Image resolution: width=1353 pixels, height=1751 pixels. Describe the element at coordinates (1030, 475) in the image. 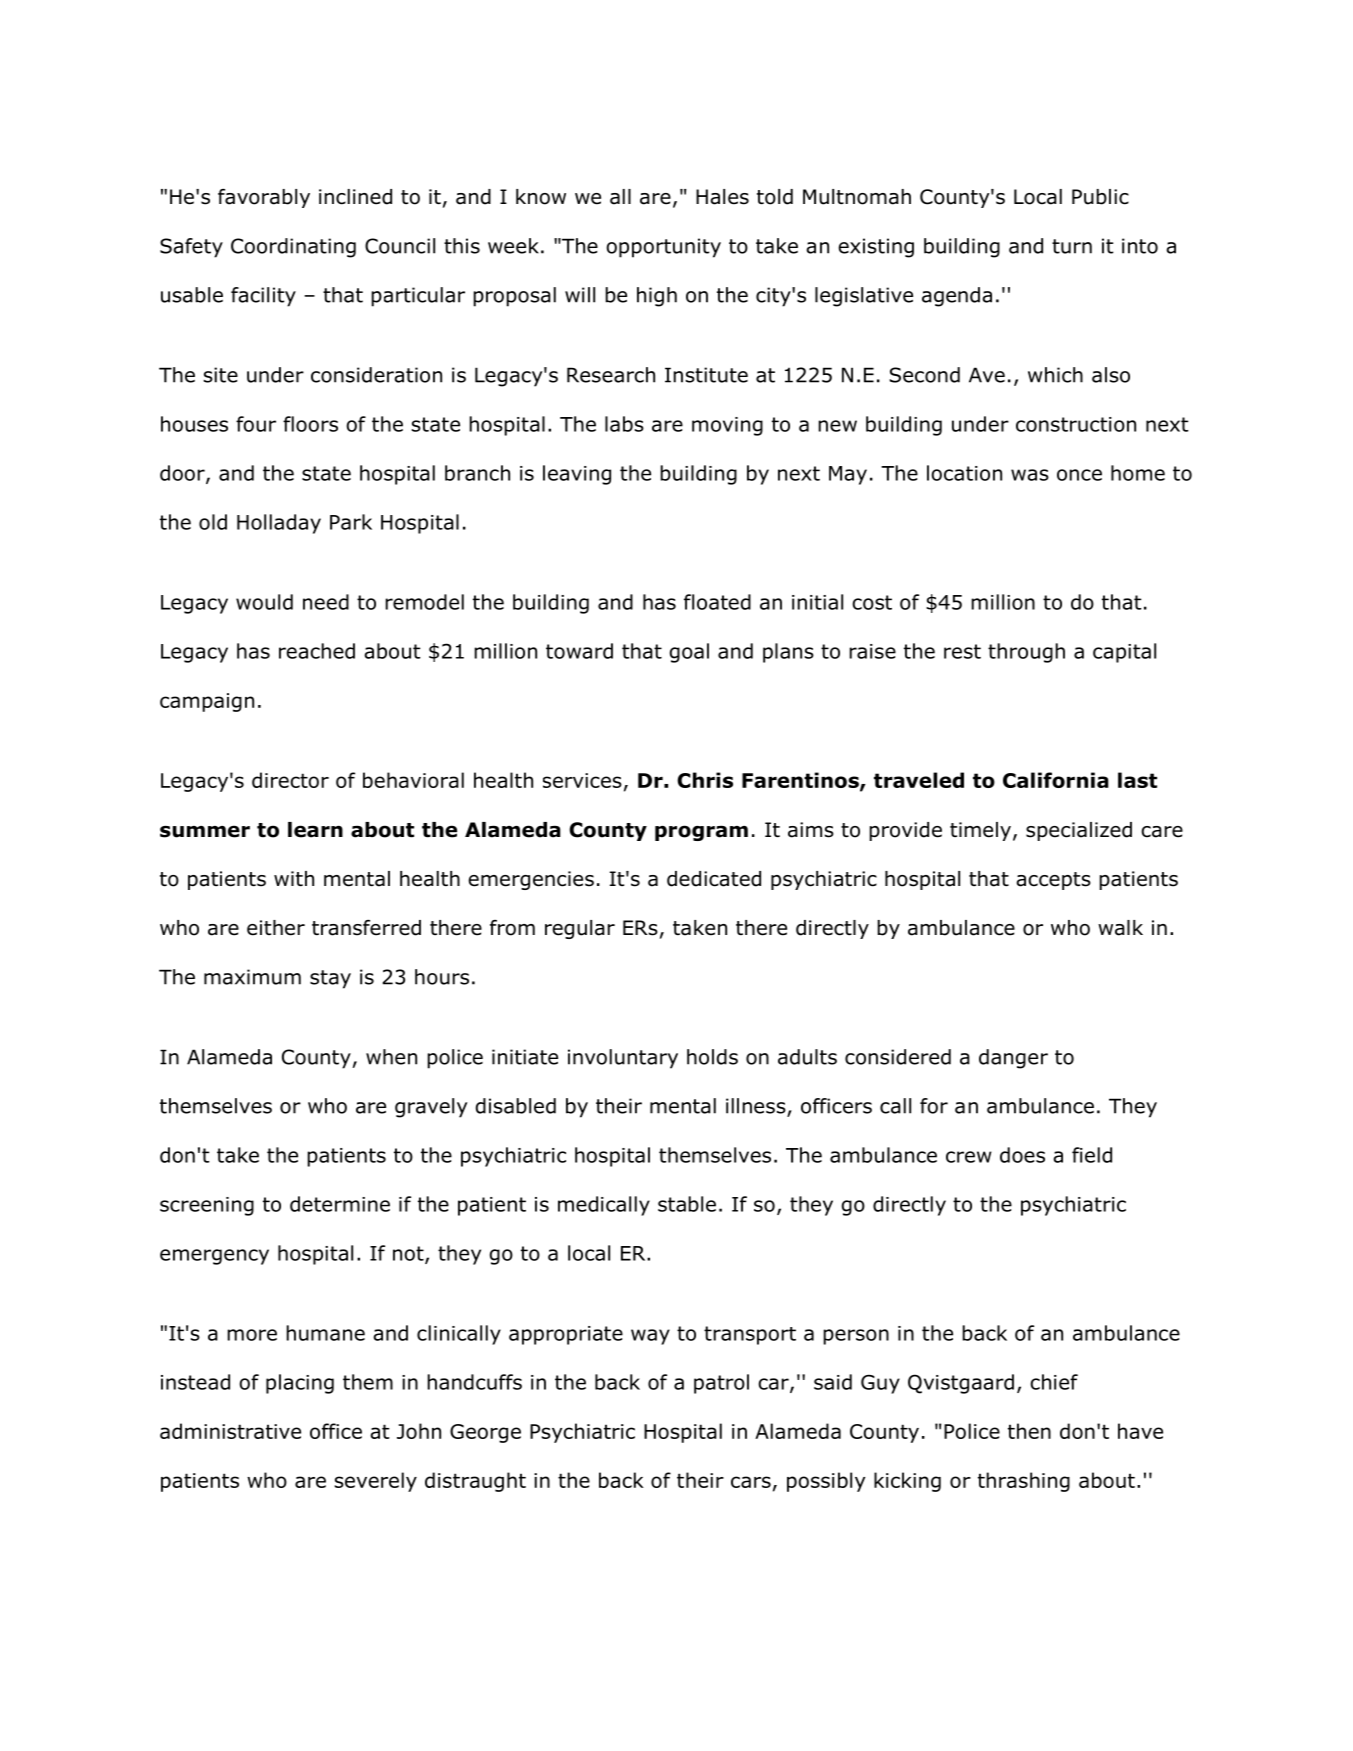

I see `was` at that location.
